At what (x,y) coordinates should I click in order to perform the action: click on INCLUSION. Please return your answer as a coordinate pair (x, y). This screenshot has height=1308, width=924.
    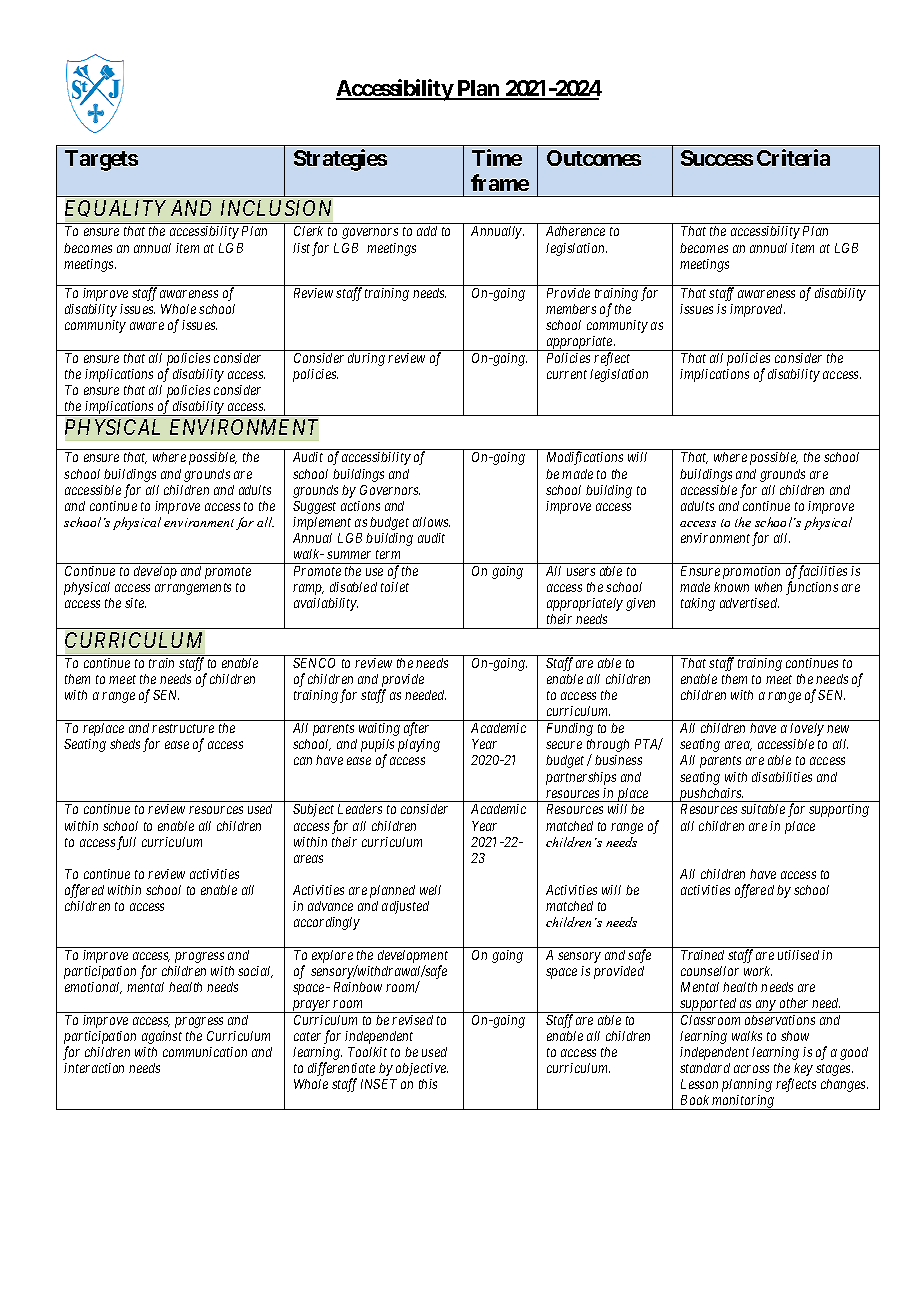
    Looking at the image, I should click on (276, 208).
